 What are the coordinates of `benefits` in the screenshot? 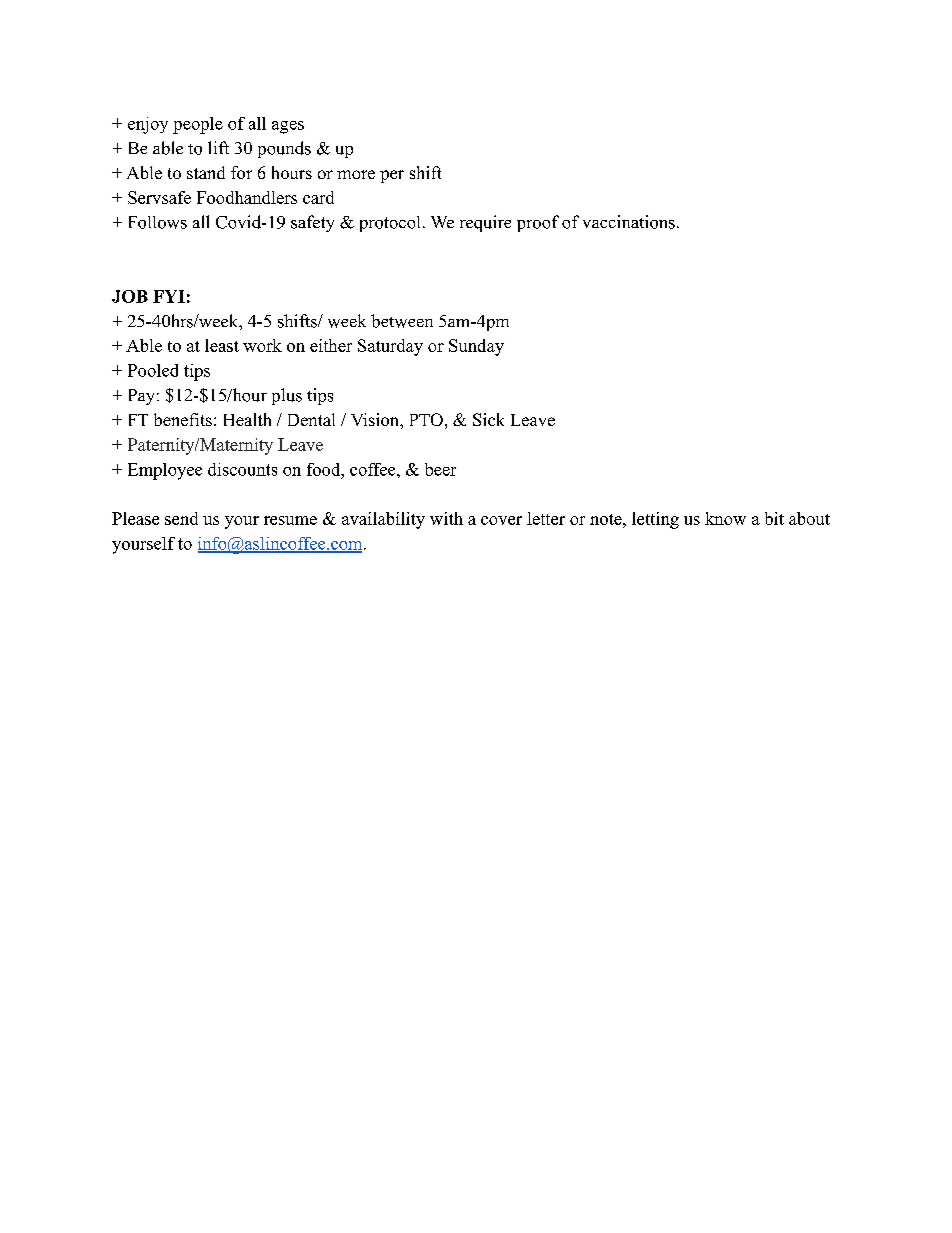 It's located at (183, 419).
